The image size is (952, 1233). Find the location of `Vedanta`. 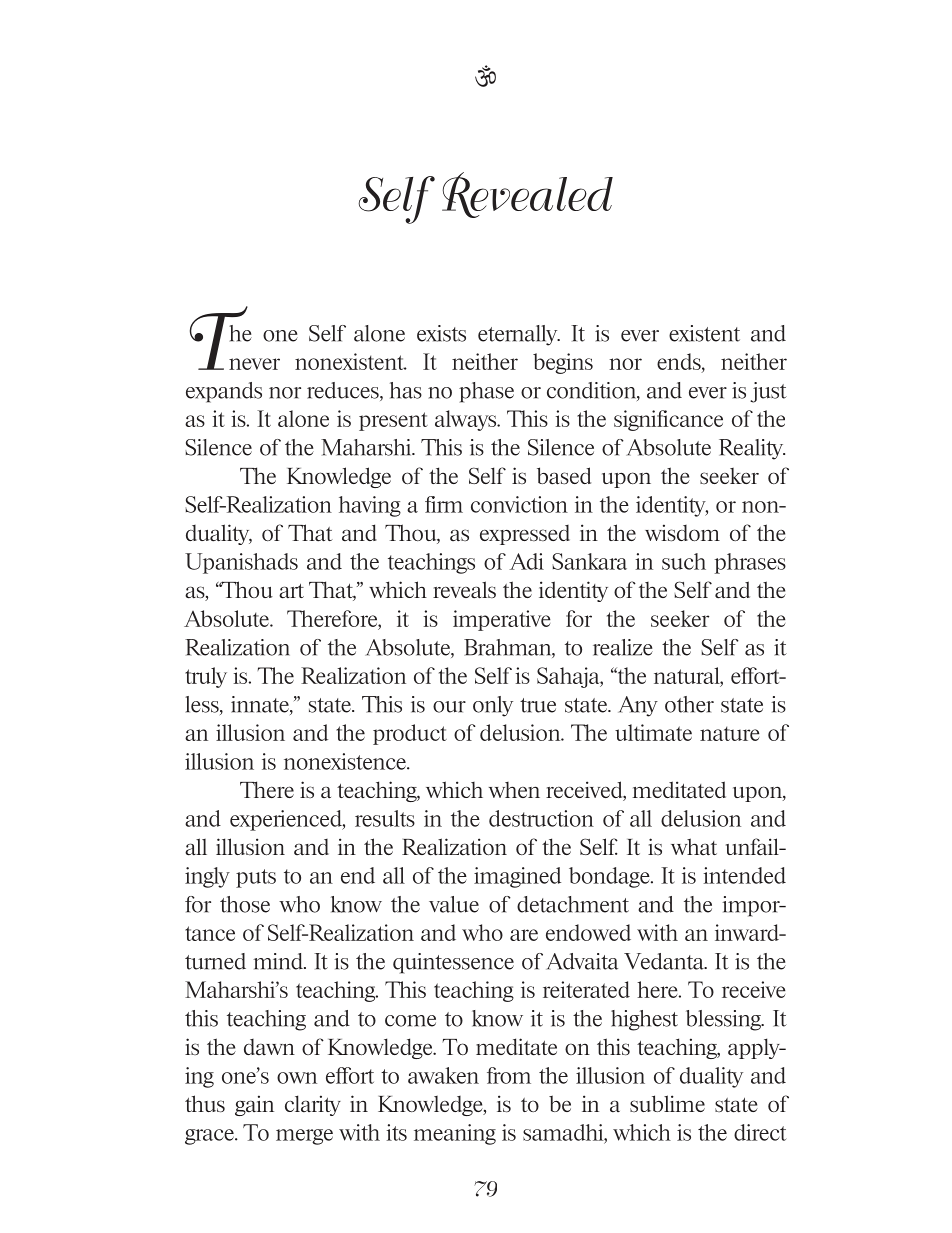

Vedanta is located at coordinates (665, 961).
